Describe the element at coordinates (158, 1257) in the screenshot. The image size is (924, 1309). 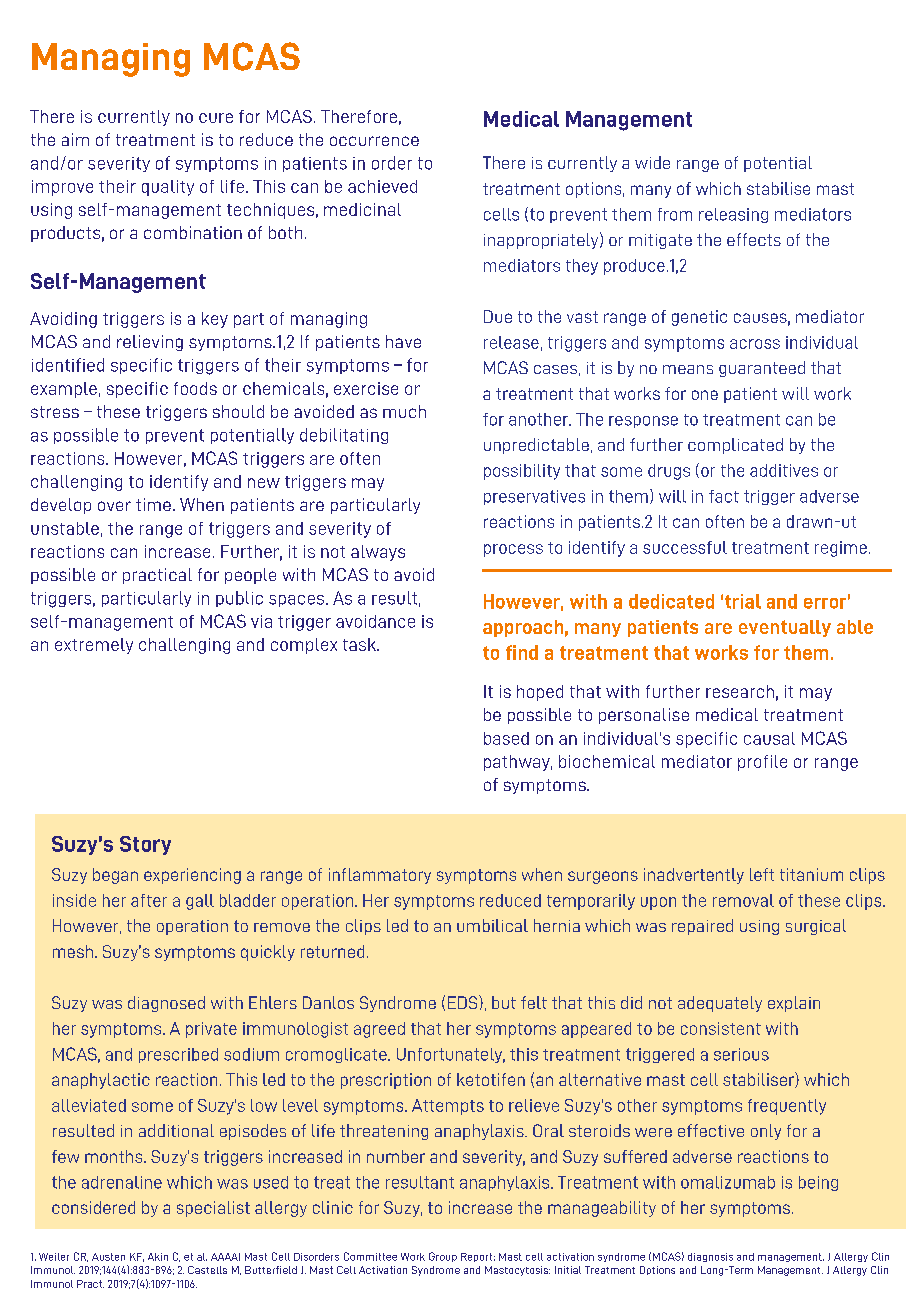
I see `Akin` at that location.
